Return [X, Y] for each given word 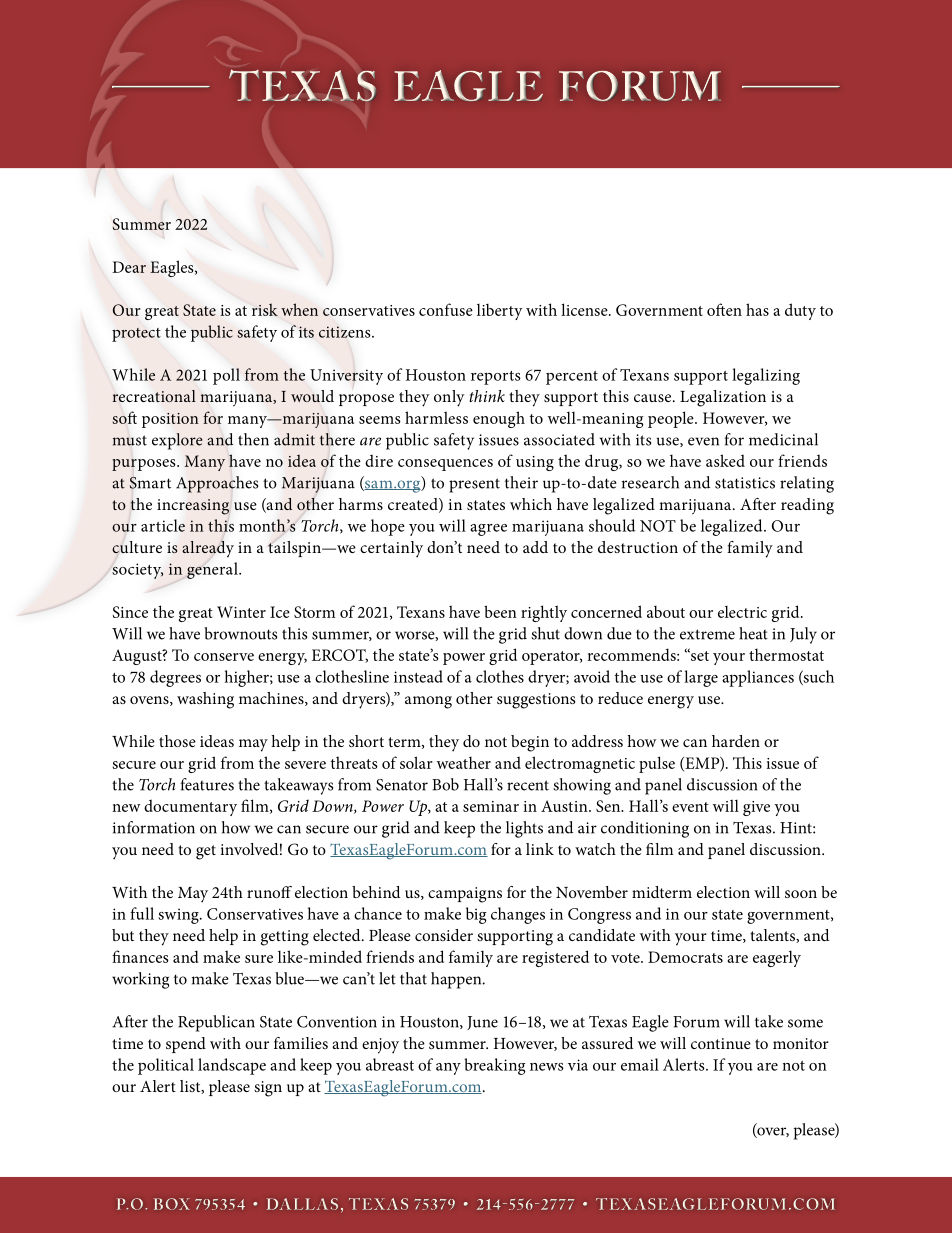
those [177, 741]
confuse [446, 309]
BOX [172, 1204]
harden [736, 741]
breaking [495, 1066]
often [724, 309]
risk [265, 309]
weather [464, 762]
